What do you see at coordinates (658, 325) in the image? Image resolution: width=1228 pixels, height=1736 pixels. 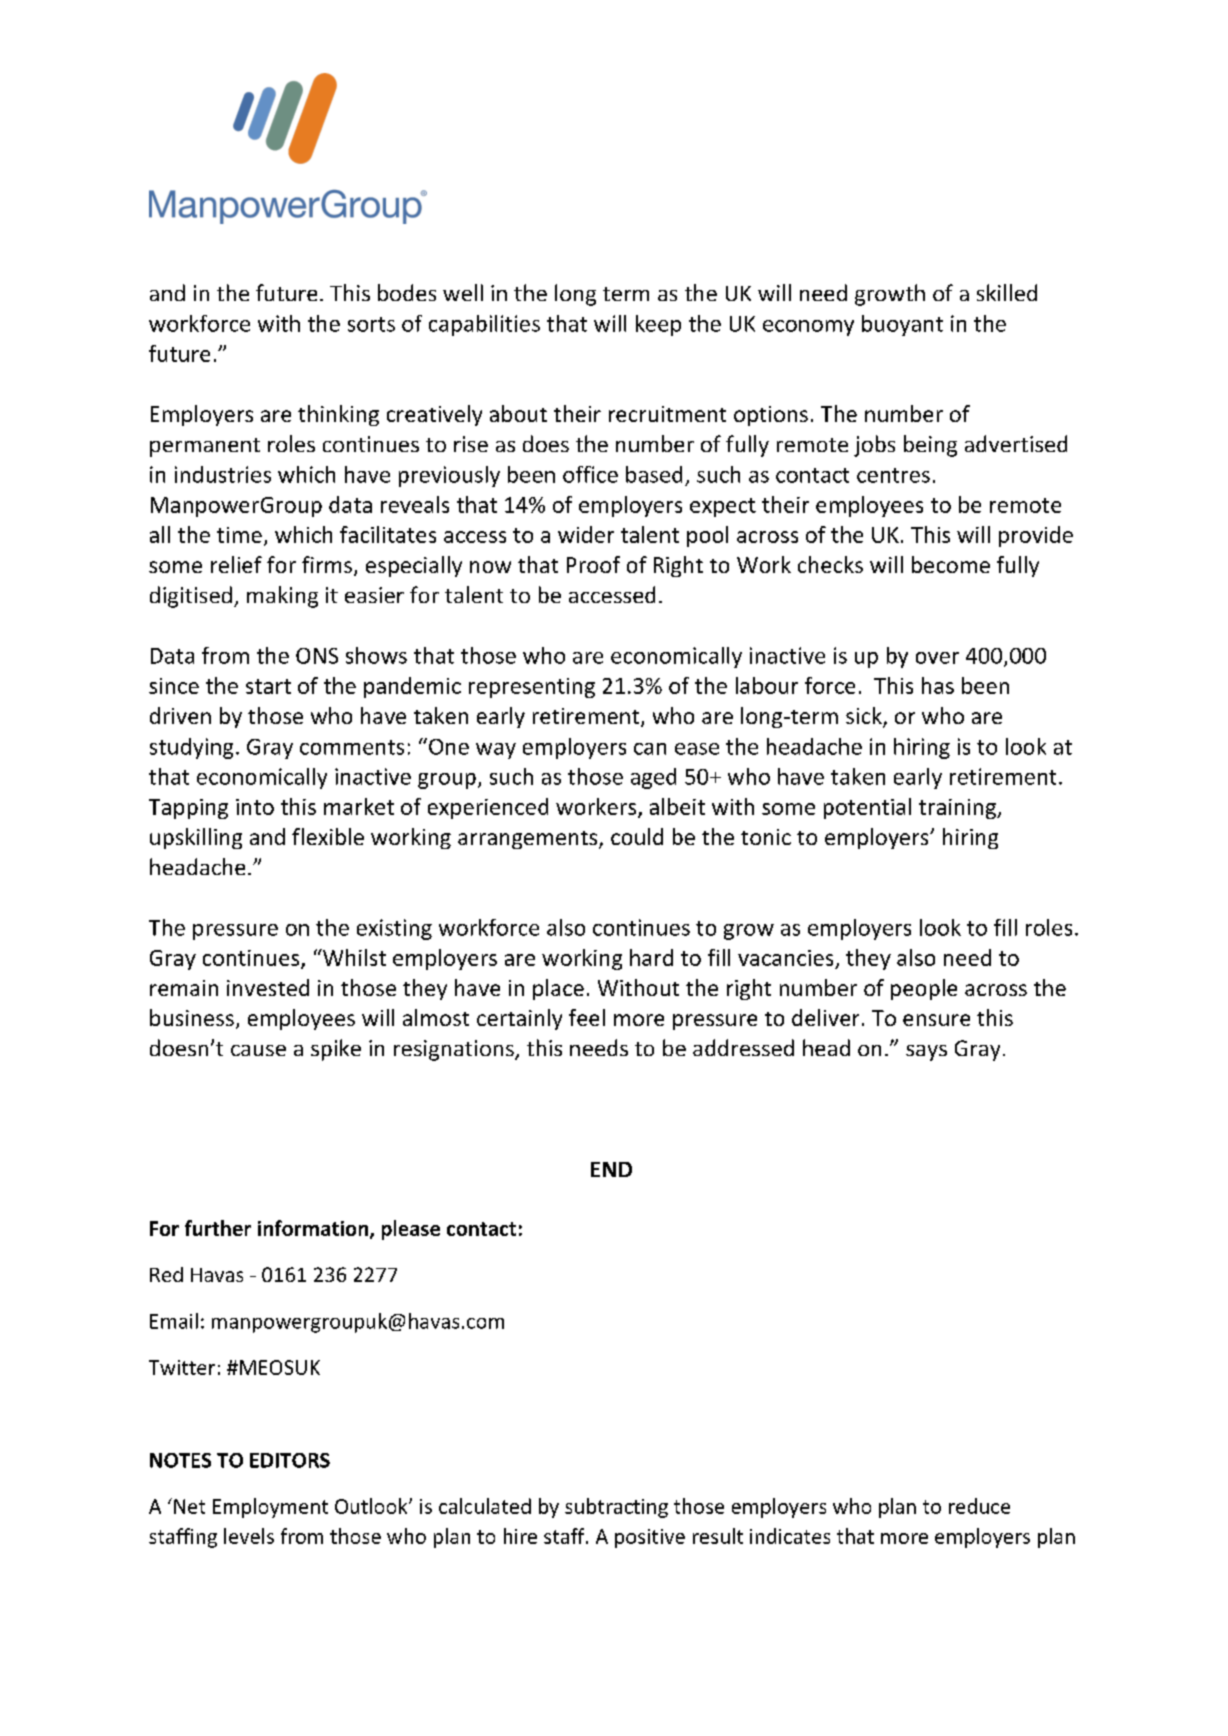 I see `keep` at bounding box center [658, 325].
